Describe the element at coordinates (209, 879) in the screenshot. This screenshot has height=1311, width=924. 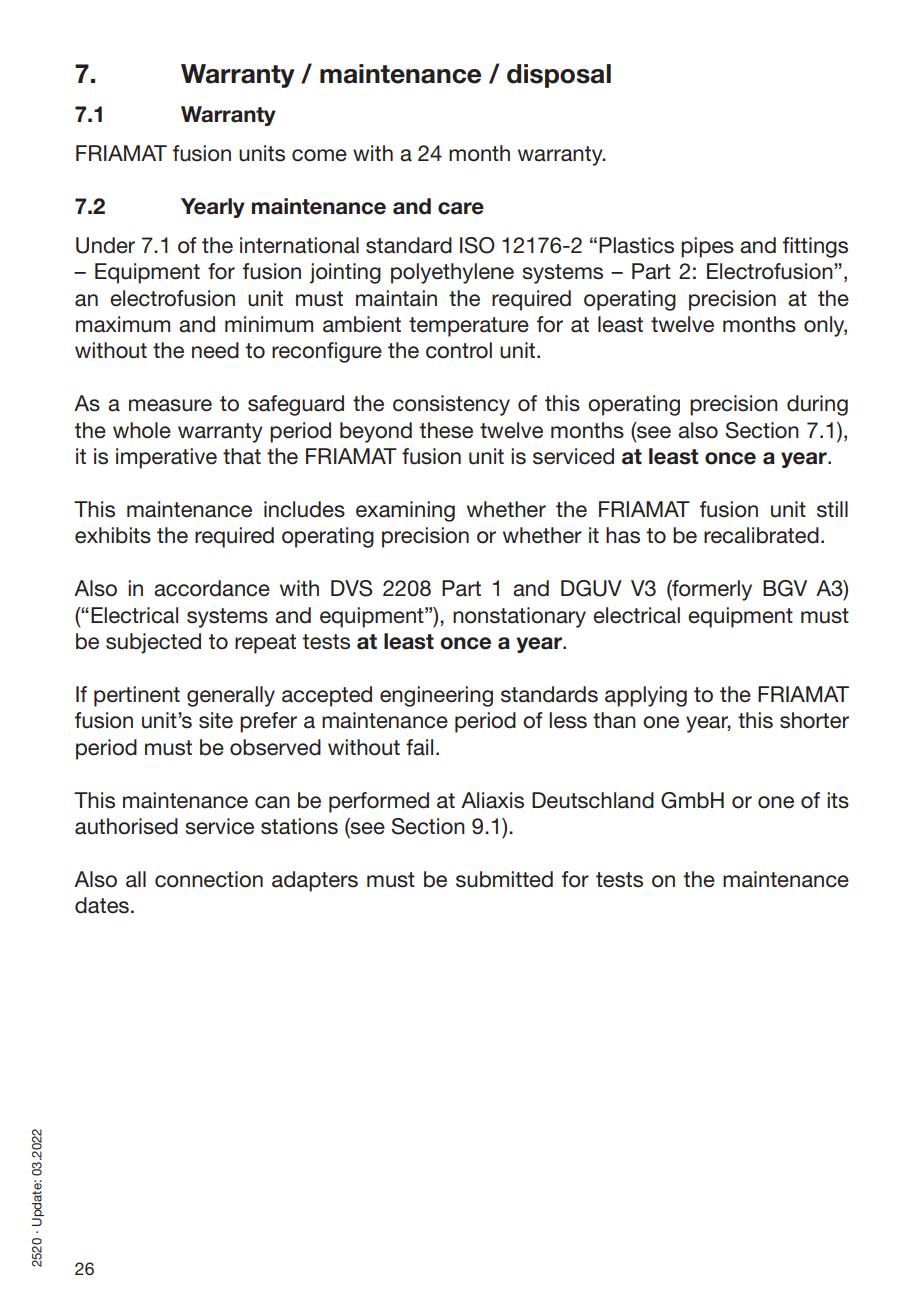
I see `connection` at that location.
